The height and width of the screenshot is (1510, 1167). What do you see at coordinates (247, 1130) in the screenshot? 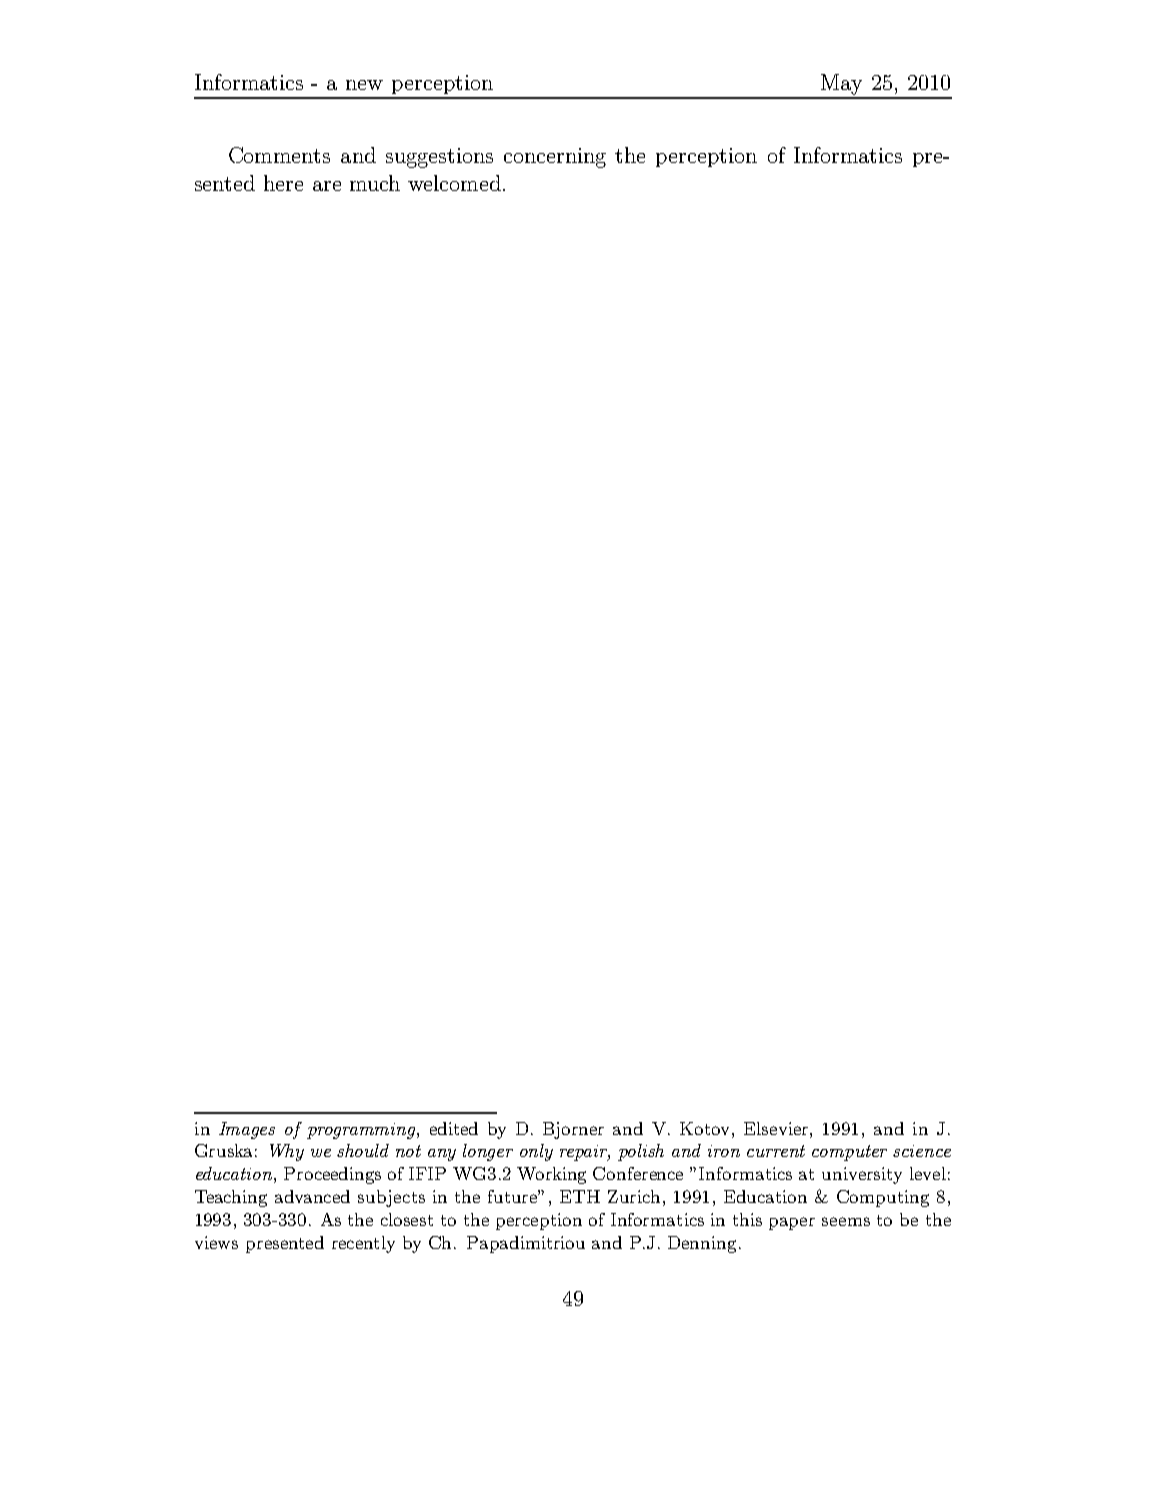
I see `Images` at bounding box center [247, 1130].
